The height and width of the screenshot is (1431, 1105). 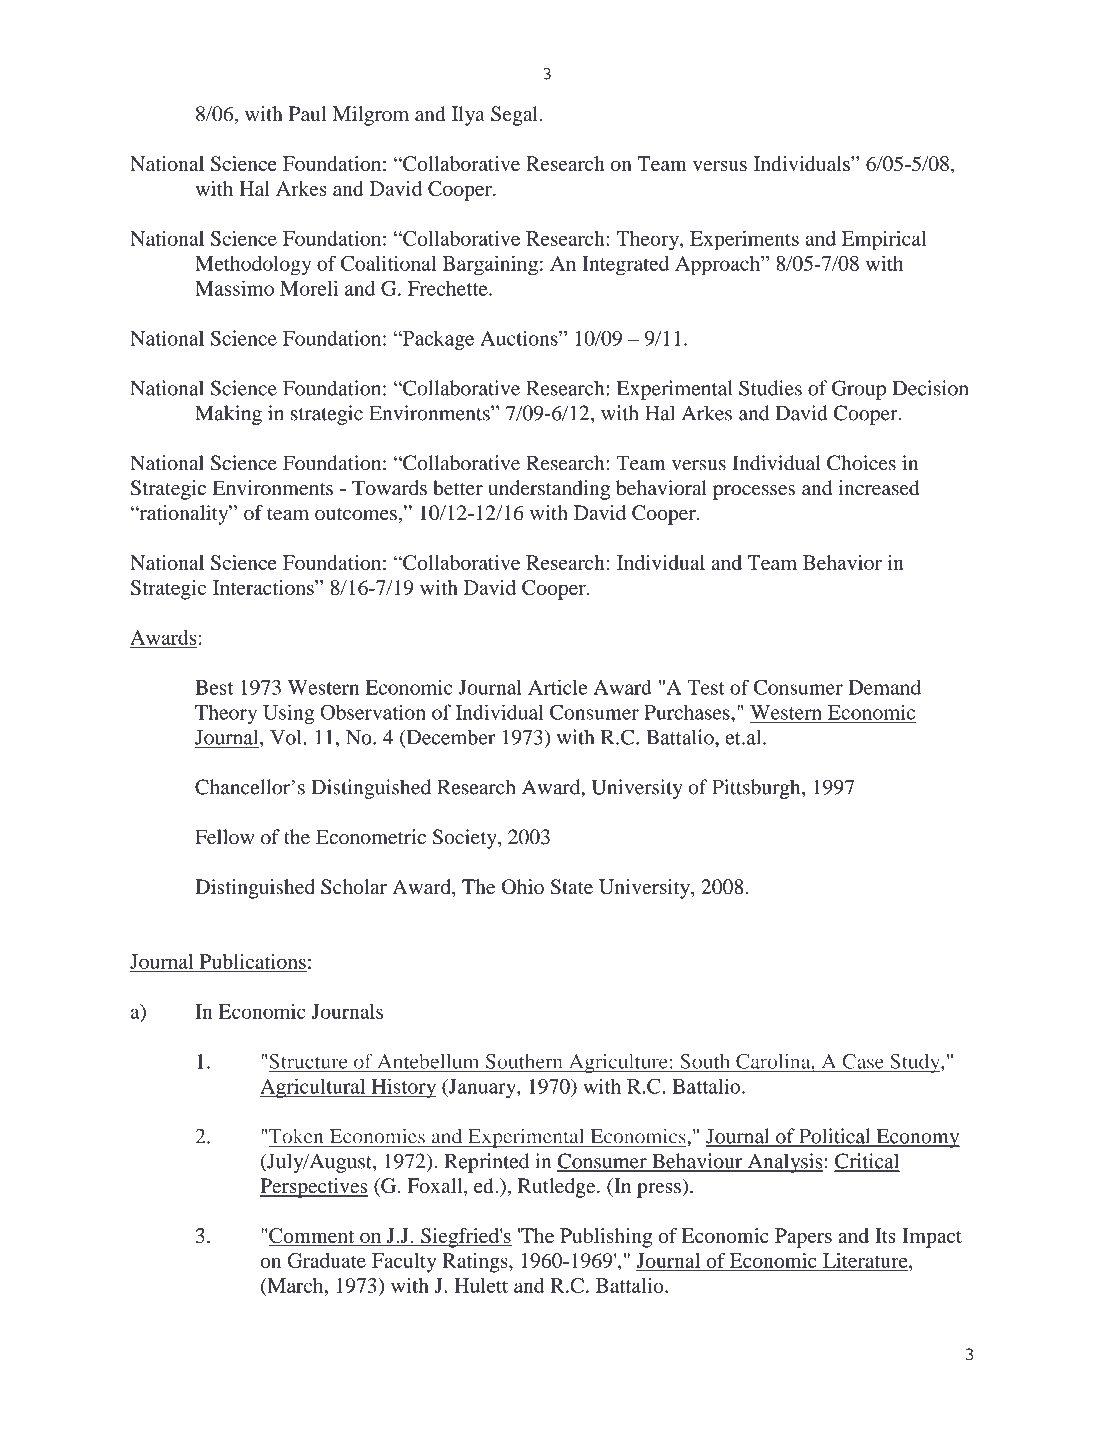 What do you see at coordinates (307, 113) in the screenshot?
I see `Paul` at bounding box center [307, 113].
